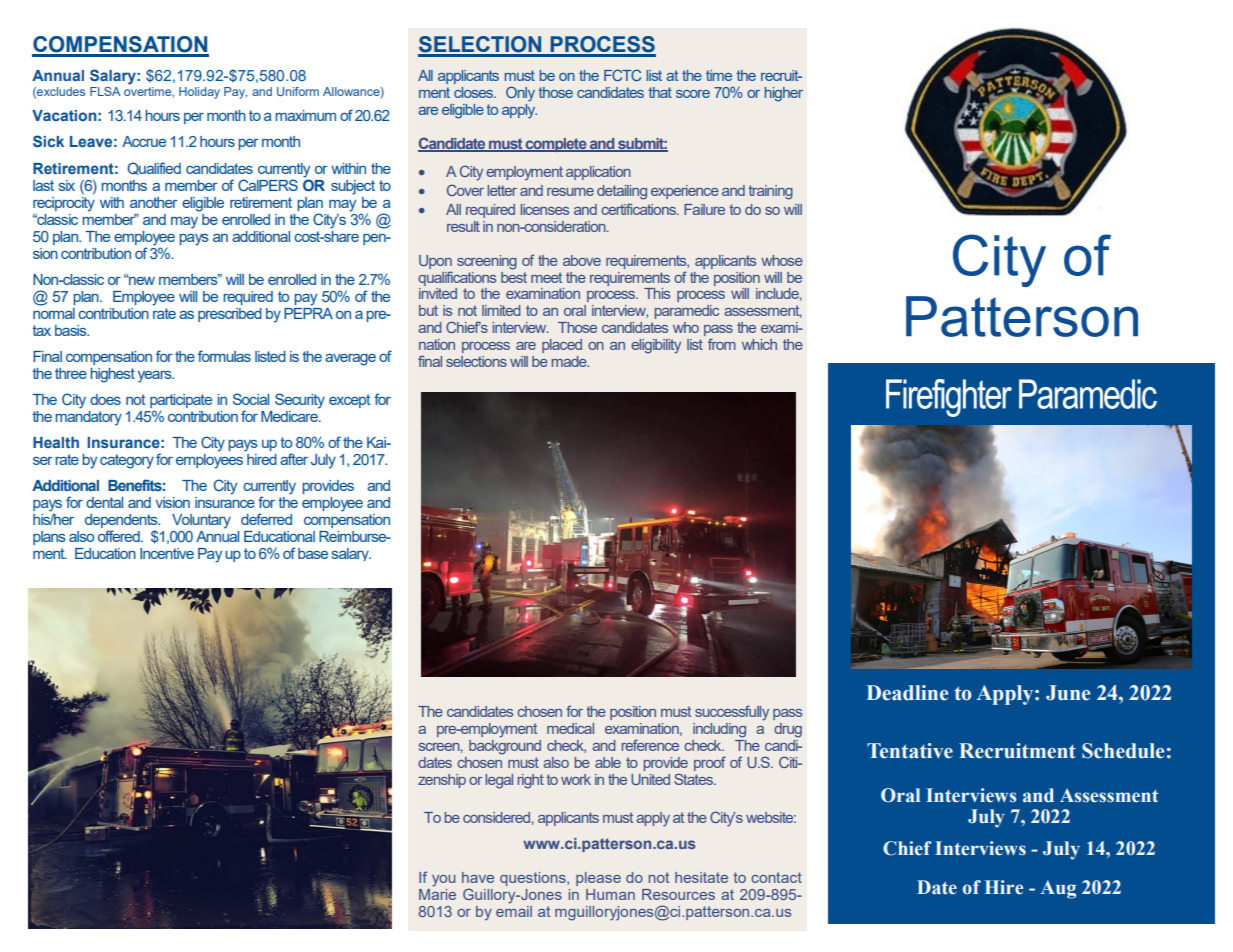 The image size is (1233, 952). I want to click on Only, so click(520, 94).
